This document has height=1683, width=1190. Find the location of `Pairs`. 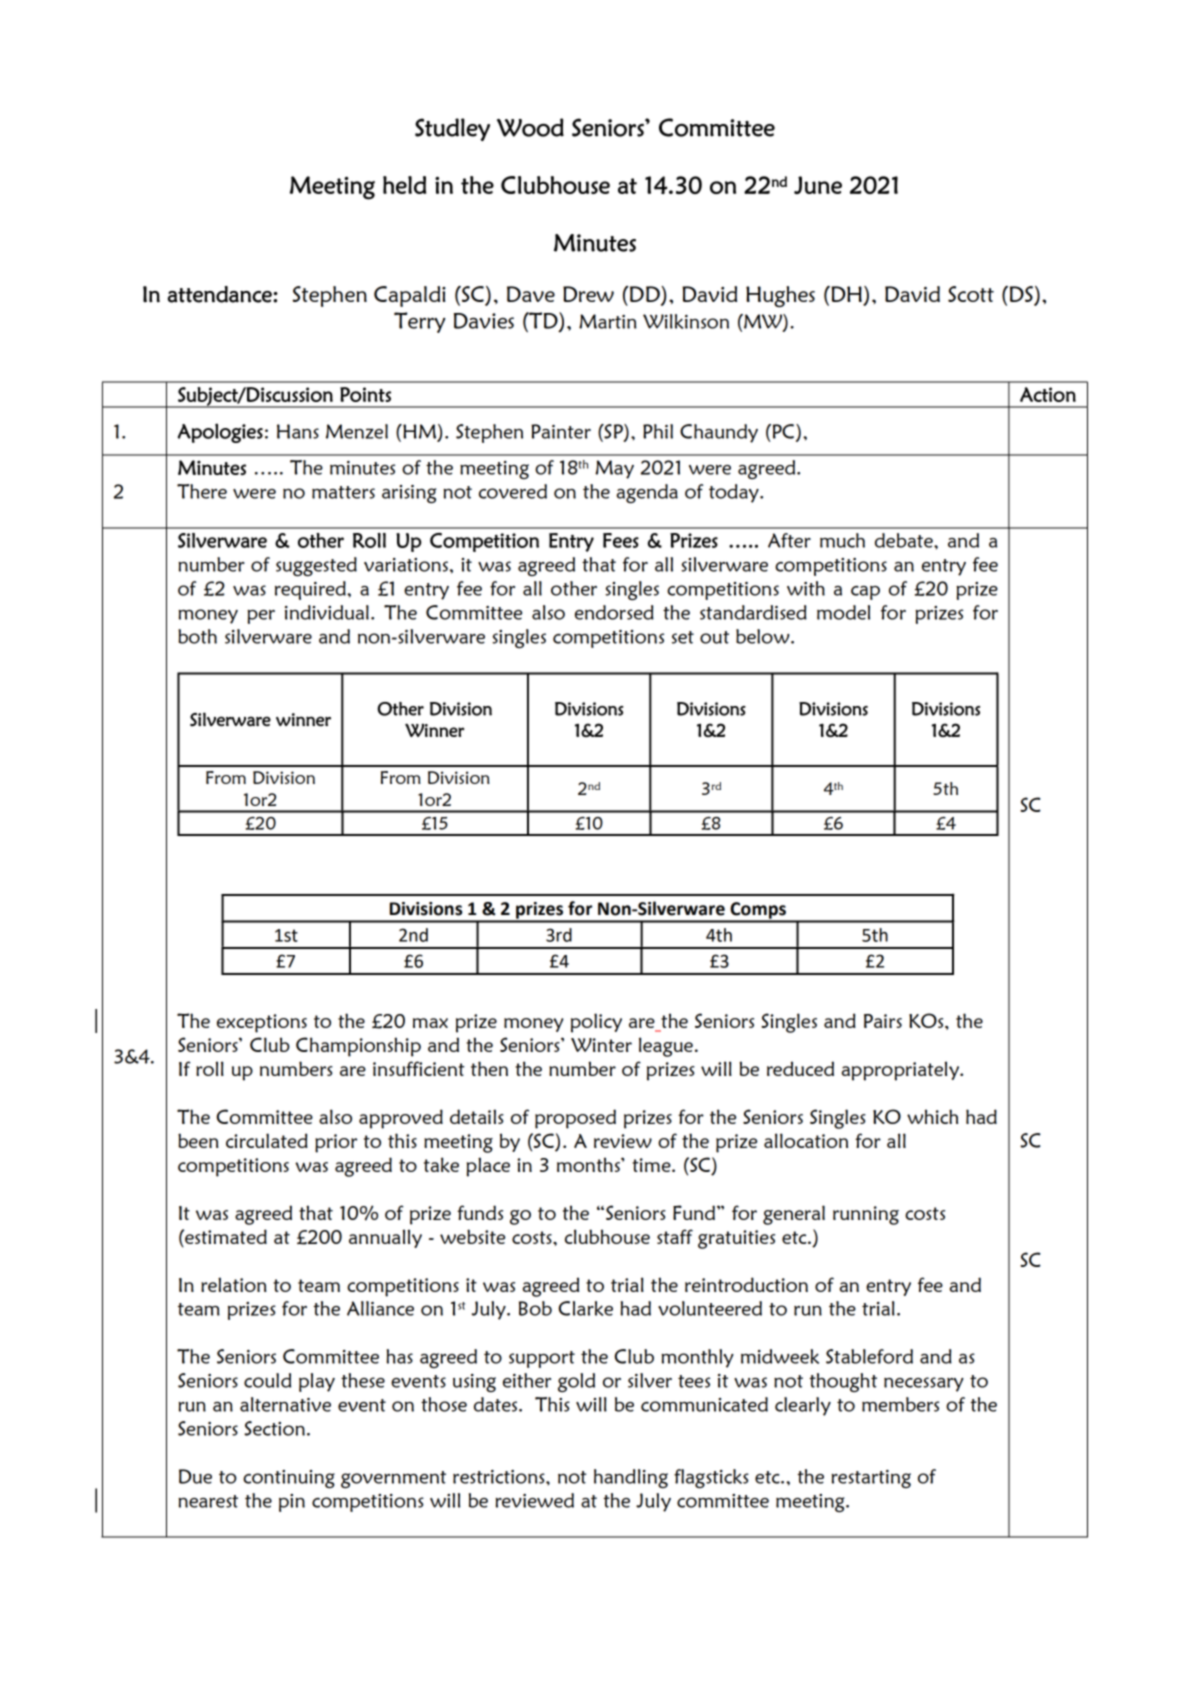

Pairs is located at coordinates (883, 1021).
